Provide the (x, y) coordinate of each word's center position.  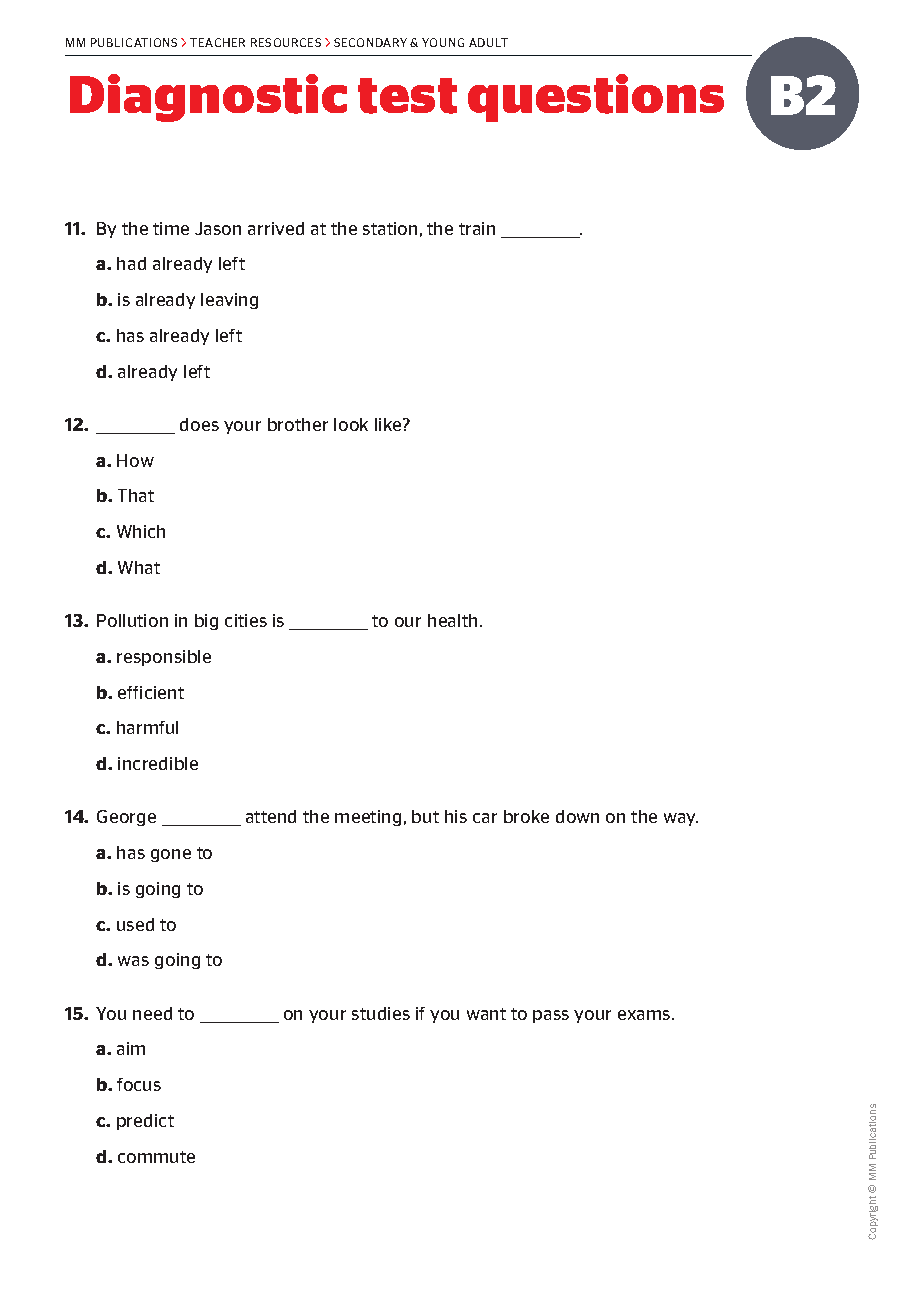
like (389, 424)
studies (381, 1013)
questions (596, 98)
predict (145, 1122)
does (199, 424)
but (425, 816)
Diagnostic (208, 98)
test (407, 96)
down (577, 816)
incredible (158, 763)
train (477, 228)
